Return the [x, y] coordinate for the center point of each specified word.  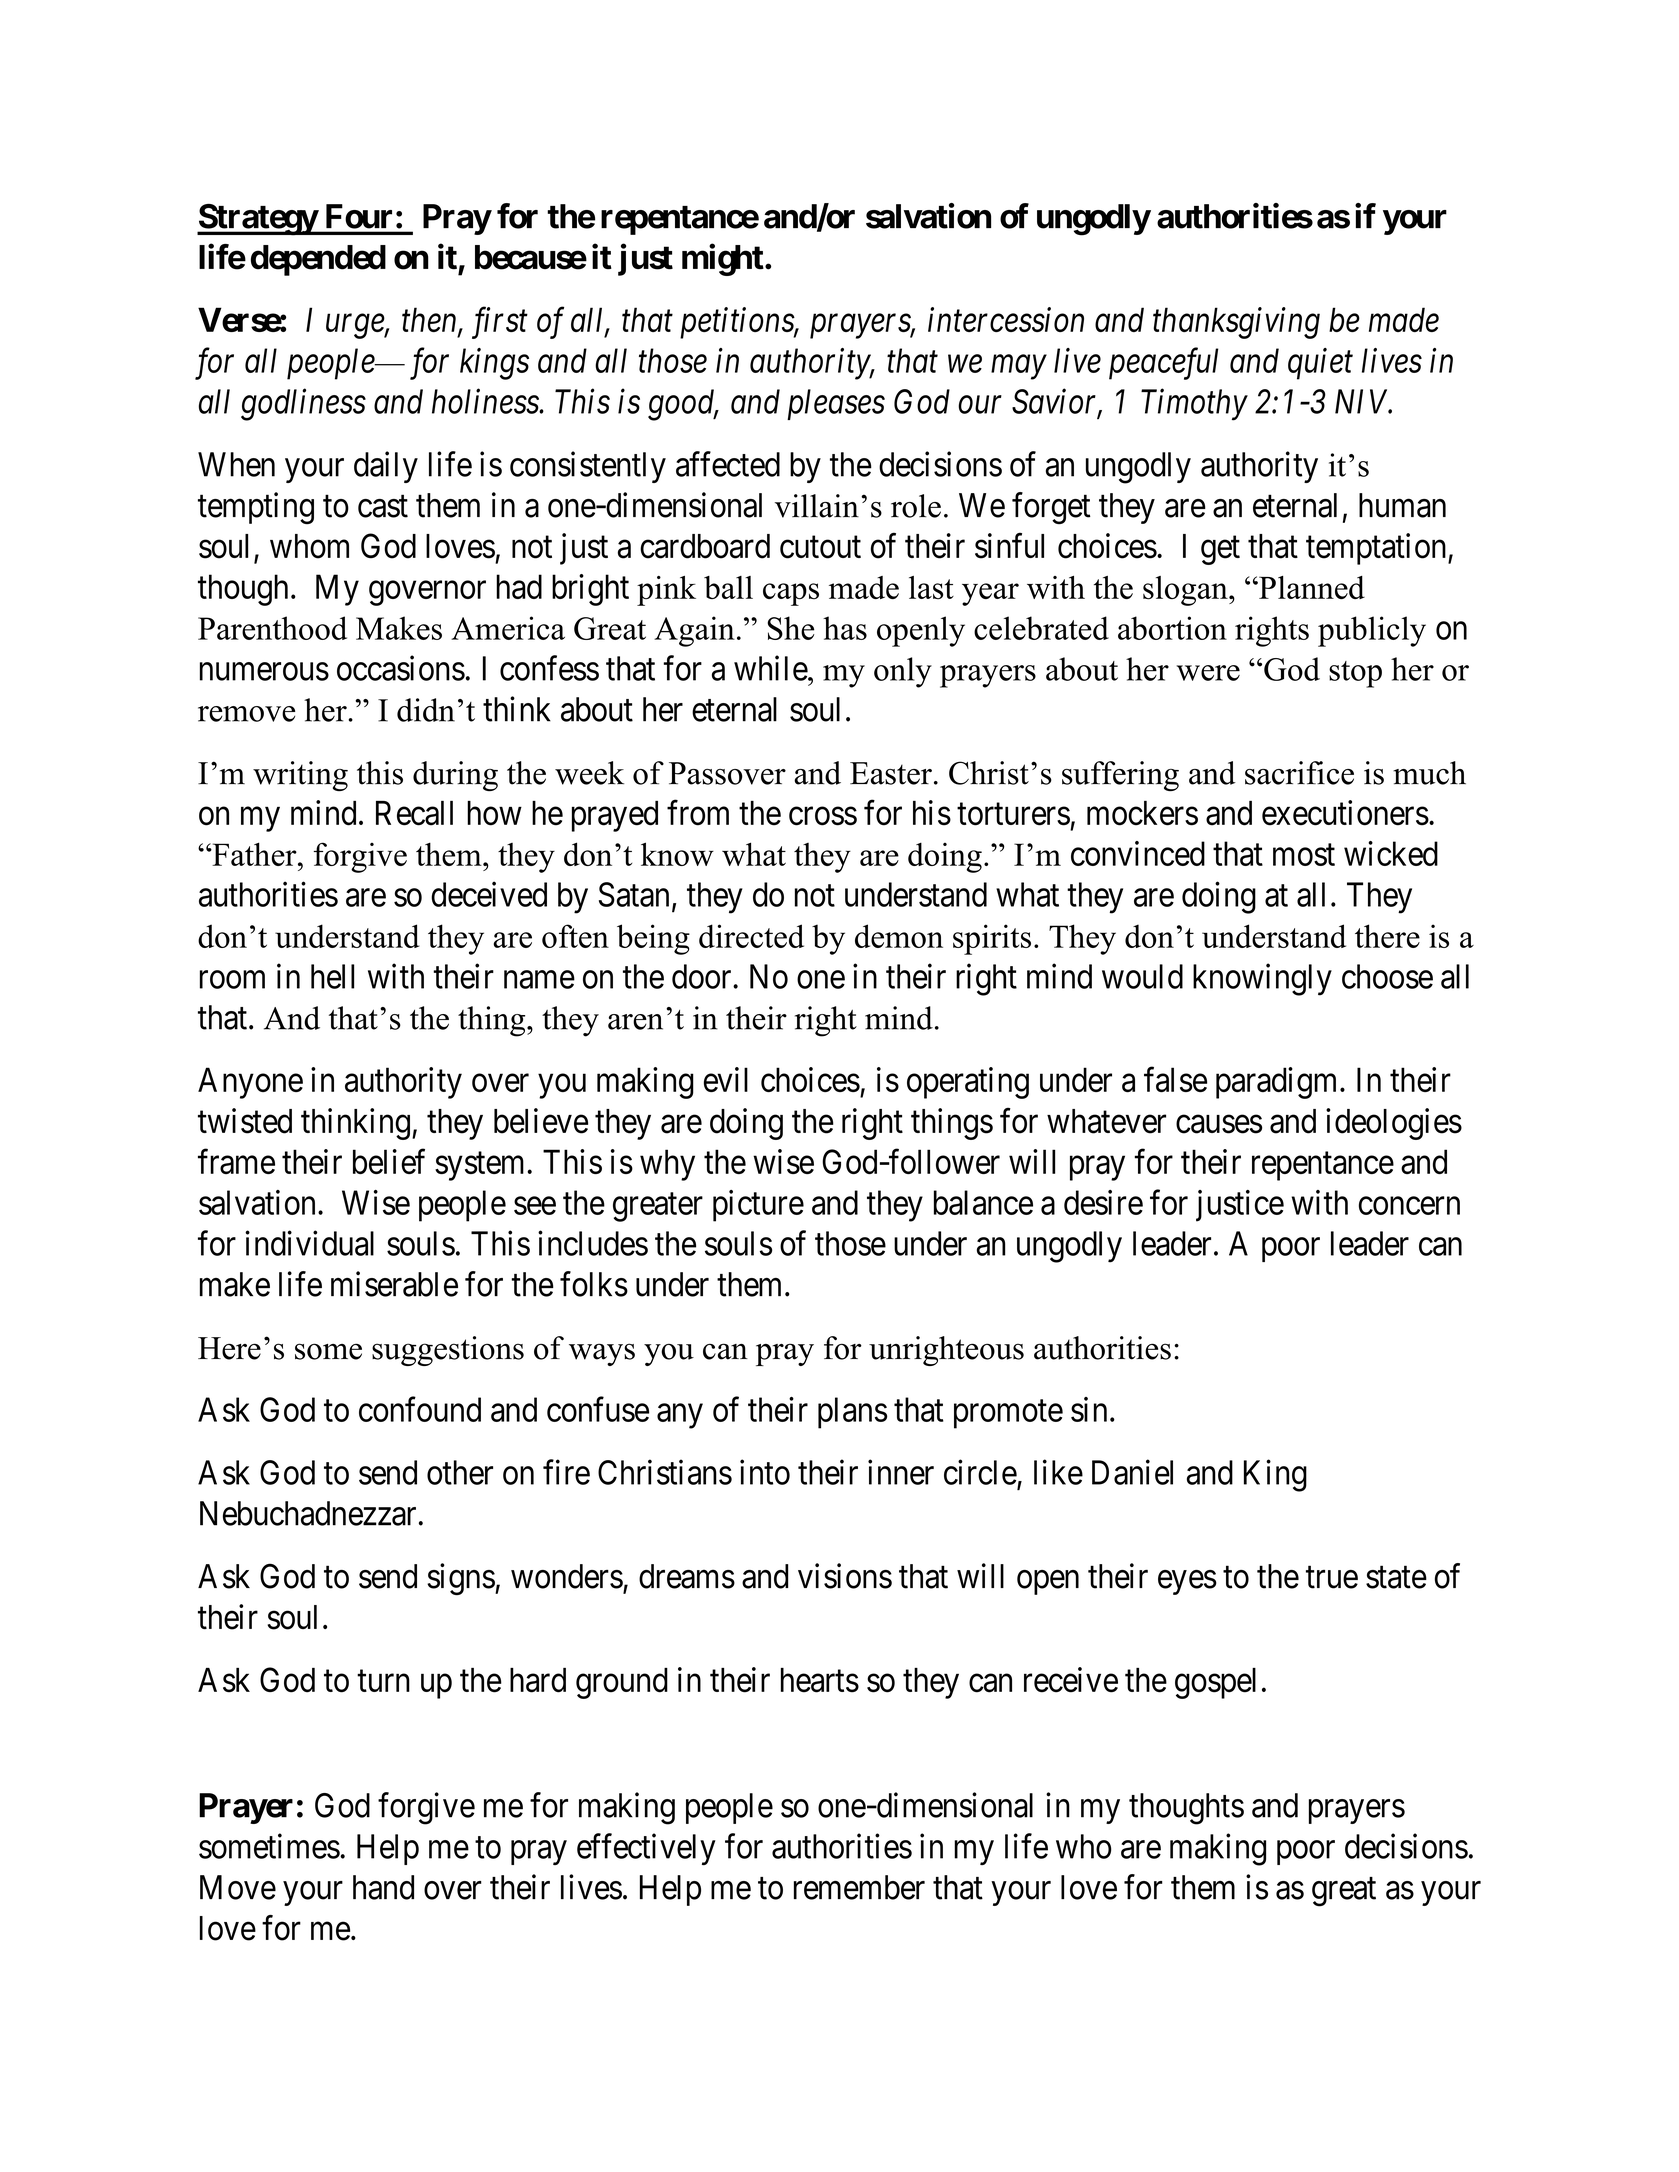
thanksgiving [1236, 323]
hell [332, 976]
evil [726, 1079]
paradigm [1278, 1083]
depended [318, 260]
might [723, 260]
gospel [1215, 1683]
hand [383, 1887]
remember [859, 1887]
